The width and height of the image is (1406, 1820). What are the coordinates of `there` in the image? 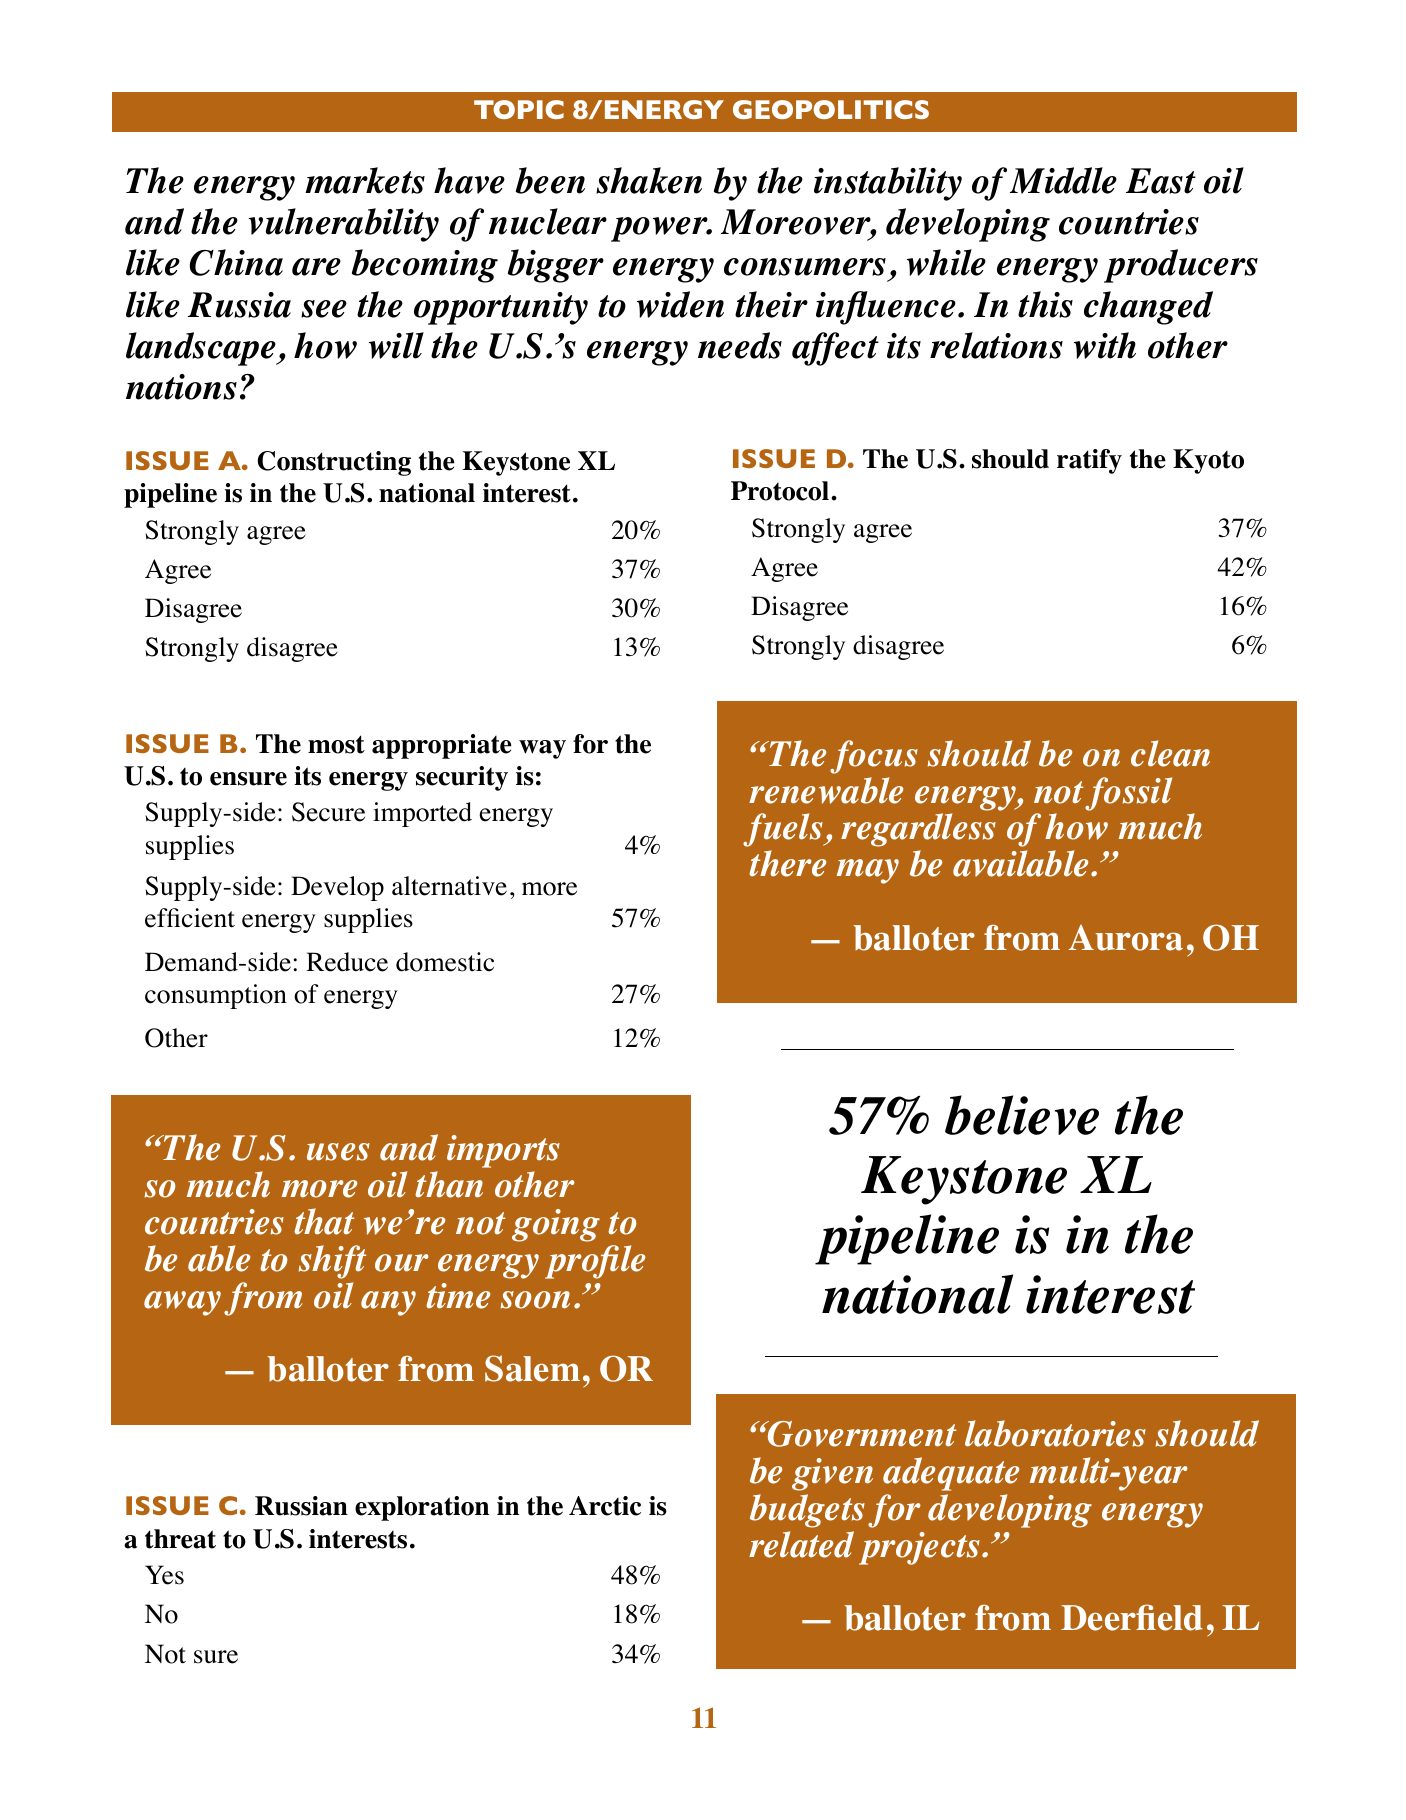 It's located at (787, 863).
